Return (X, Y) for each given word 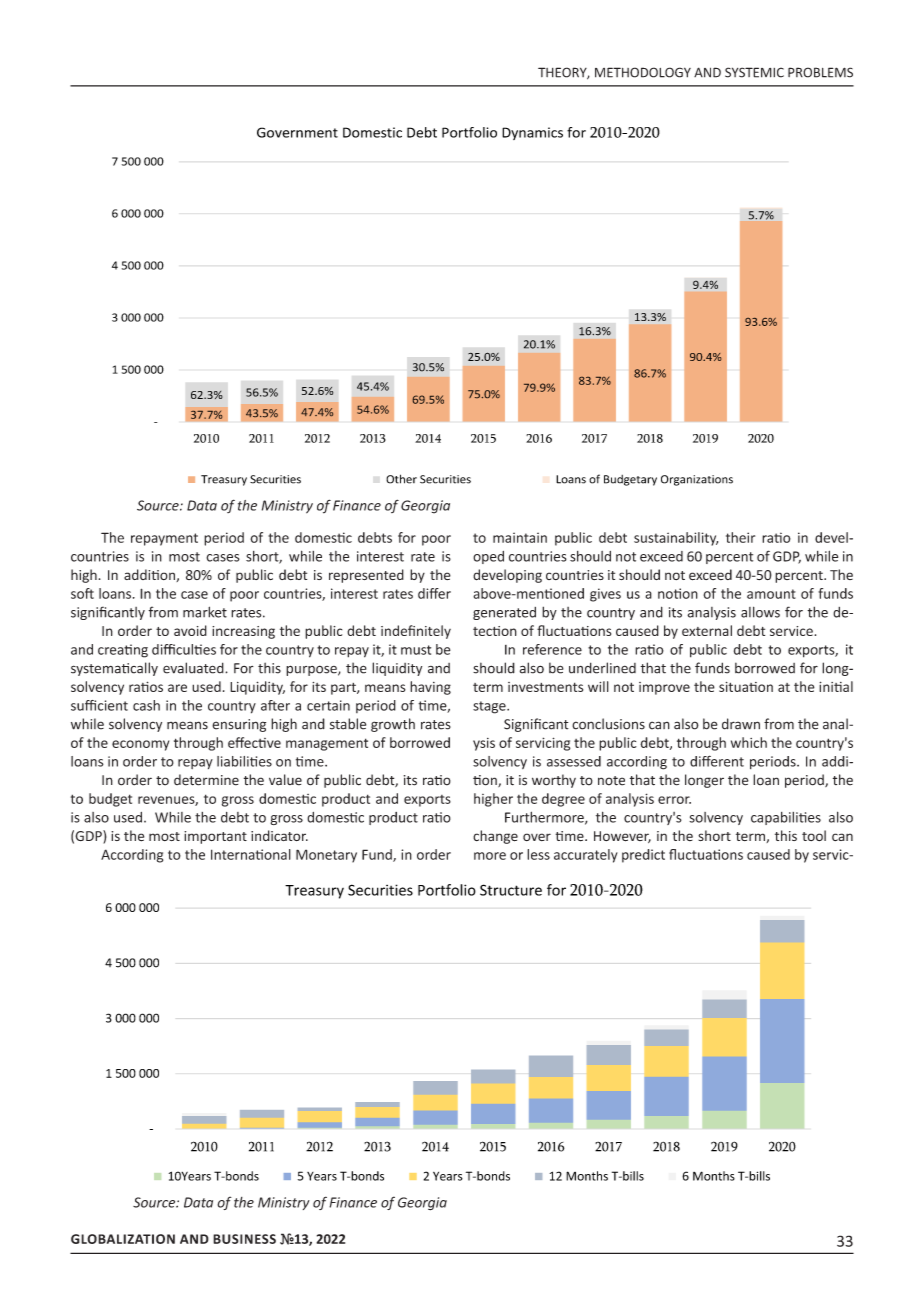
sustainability (676, 539)
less (538, 854)
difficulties (184, 649)
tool (814, 835)
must (416, 650)
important (215, 837)
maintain (520, 537)
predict (643, 856)
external (707, 630)
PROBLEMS (820, 72)
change (495, 837)
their (740, 537)
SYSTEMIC (754, 72)
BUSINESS (244, 1239)
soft (82, 593)
